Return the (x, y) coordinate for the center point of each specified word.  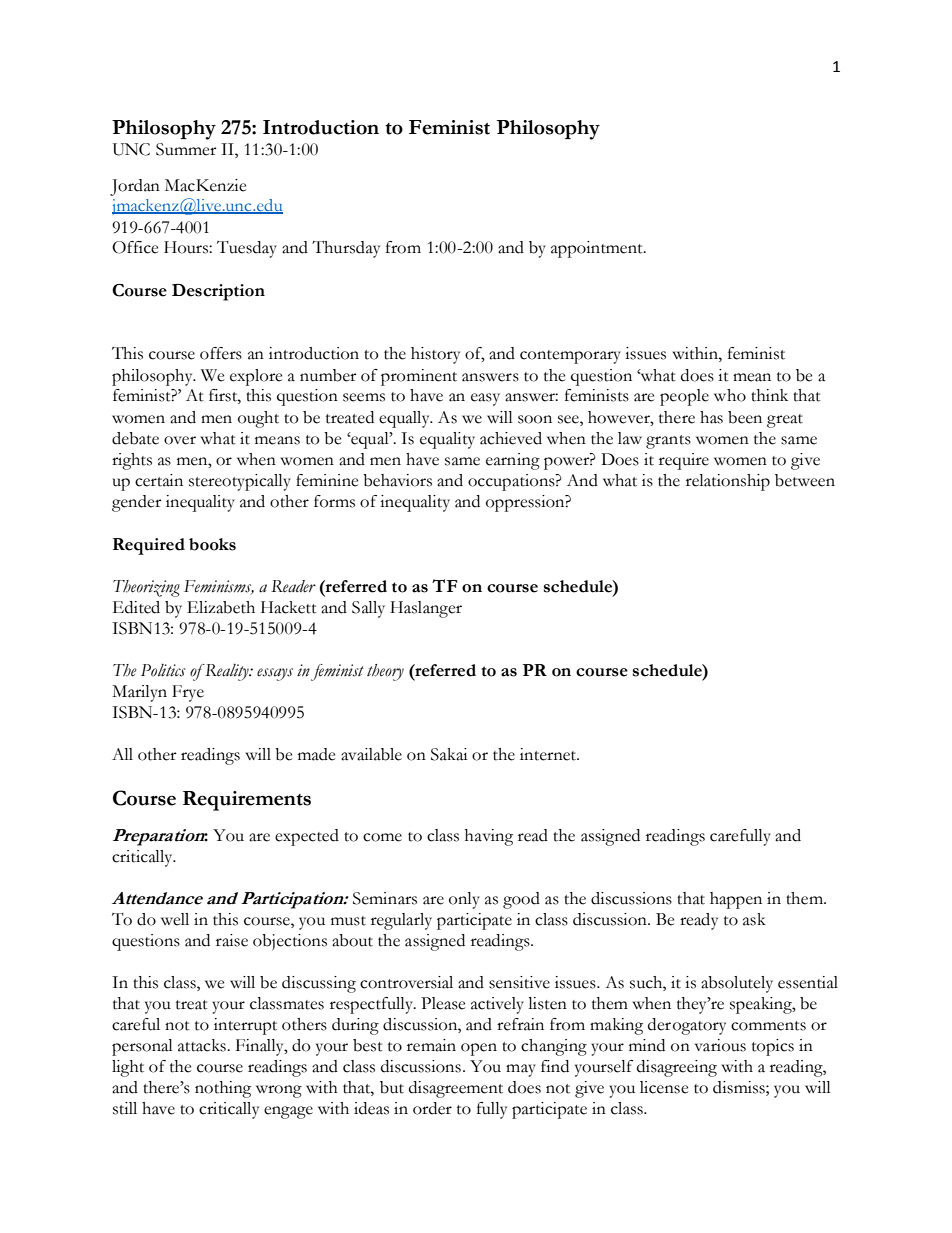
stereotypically (240, 482)
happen (736, 900)
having (489, 837)
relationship (728, 482)
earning (513, 461)
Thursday (346, 249)
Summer (186, 149)
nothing (223, 1089)
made (316, 754)
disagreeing (677, 1068)
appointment (598, 249)
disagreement (456, 1089)
